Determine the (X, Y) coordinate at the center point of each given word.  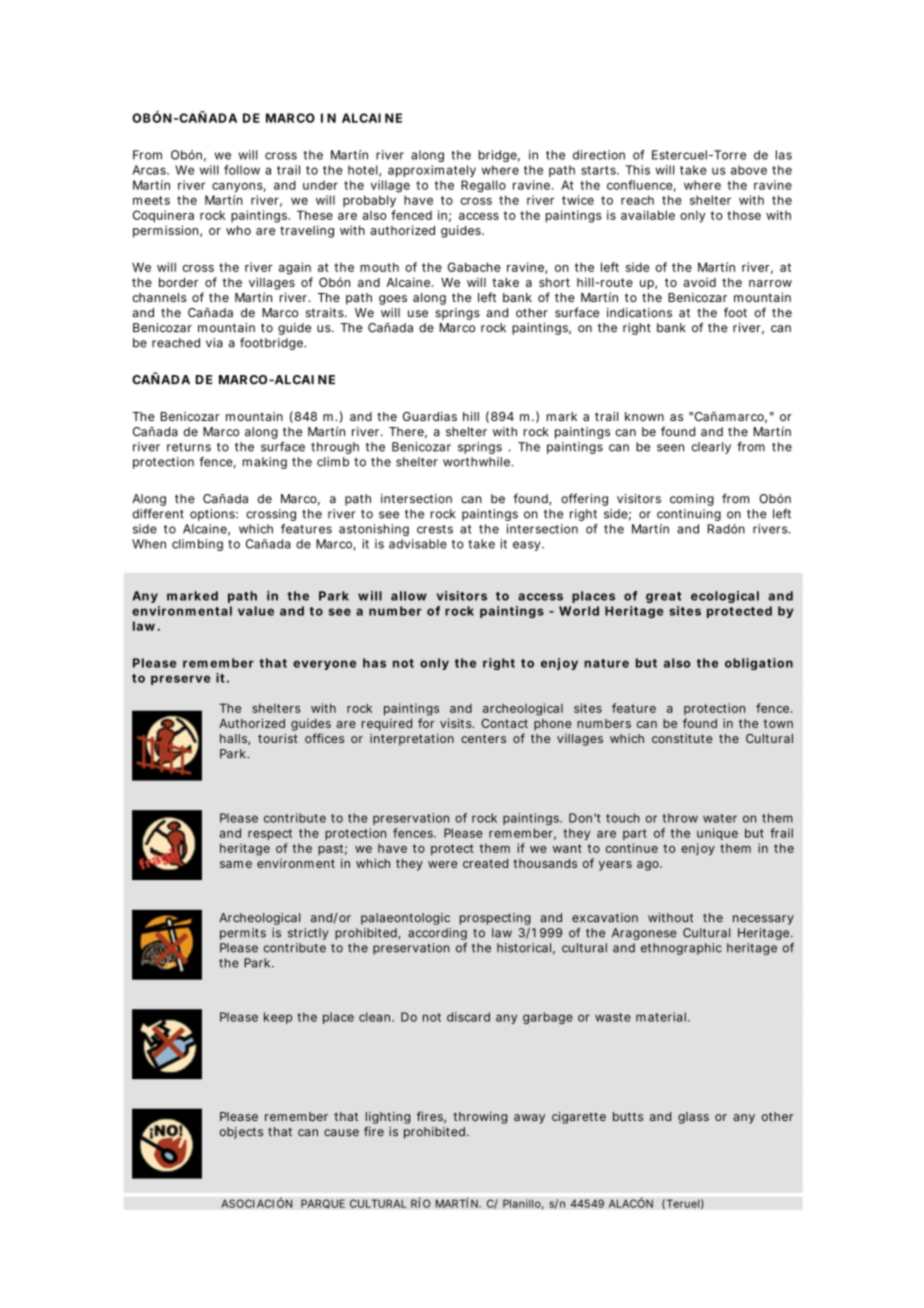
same (236, 864)
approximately (432, 171)
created (485, 863)
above (749, 170)
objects (241, 1133)
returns (189, 447)
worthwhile (477, 462)
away (529, 1119)
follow (242, 170)
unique (717, 834)
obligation (759, 664)
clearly (711, 448)
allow (409, 596)
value (256, 611)
